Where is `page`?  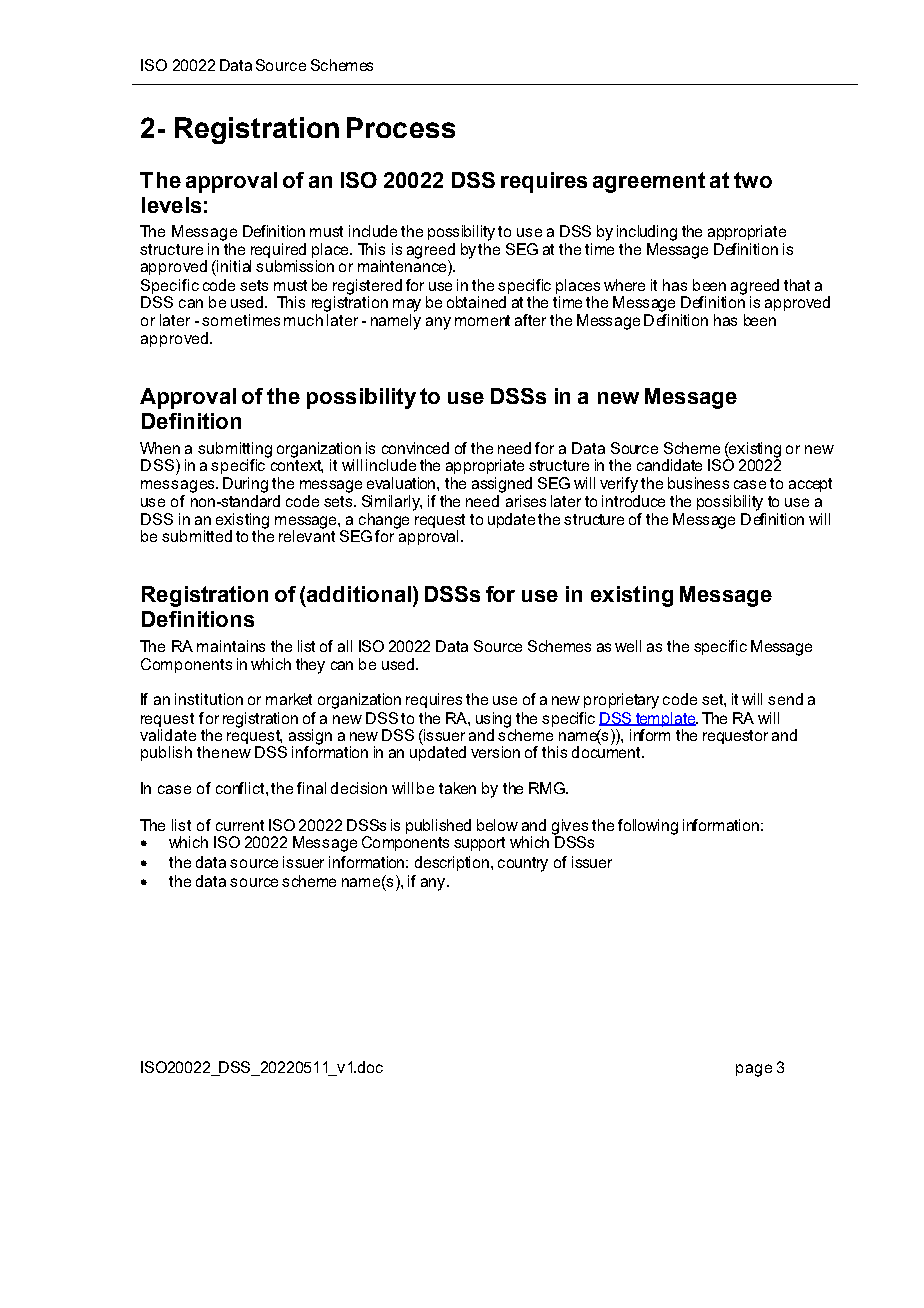 page is located at coordinates (754, 1070).
